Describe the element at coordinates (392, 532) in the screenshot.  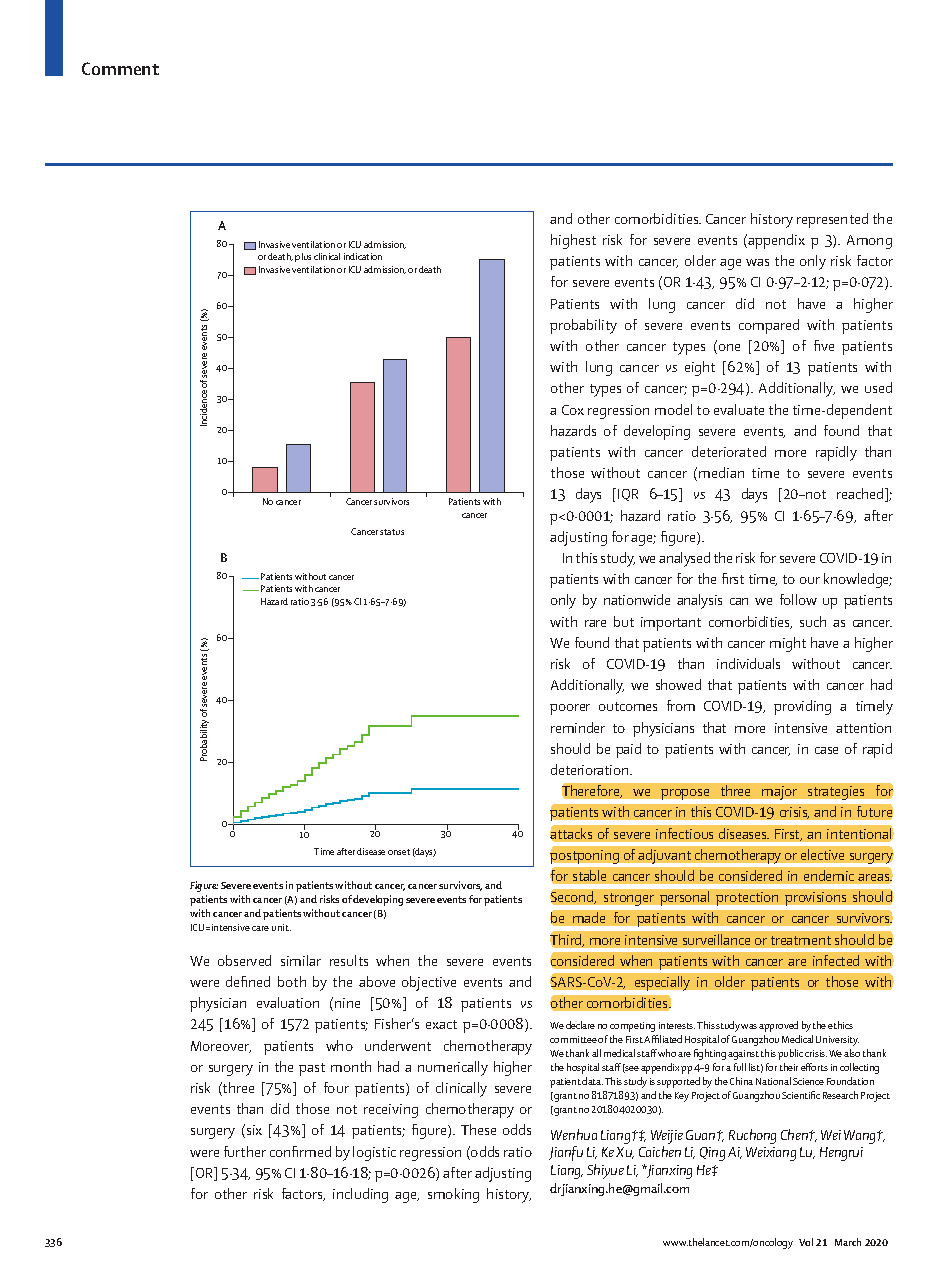
I see `status` at that location.
